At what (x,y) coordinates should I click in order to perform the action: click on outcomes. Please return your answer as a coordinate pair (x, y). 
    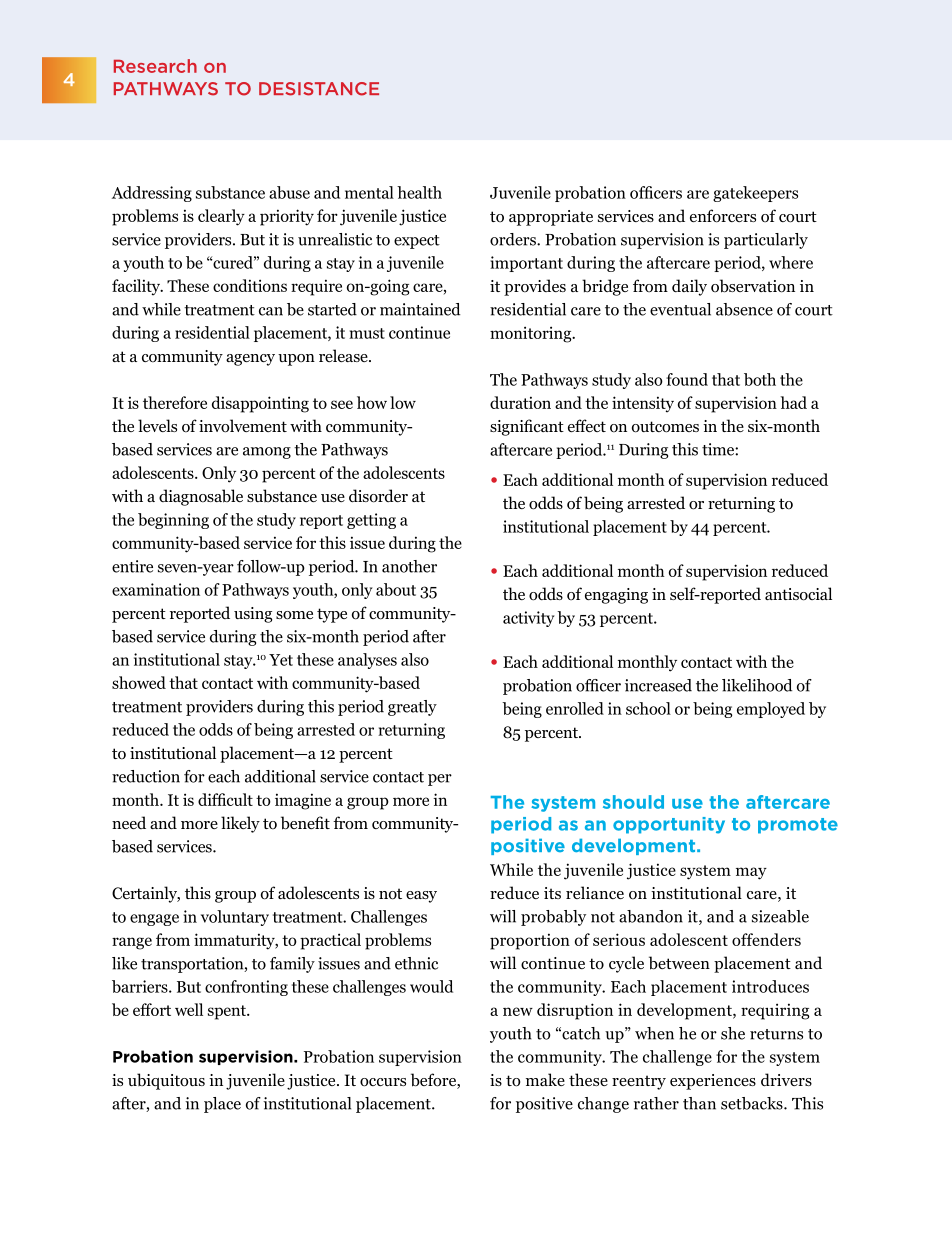
    Looking at the image, I should click on (665, 427).
